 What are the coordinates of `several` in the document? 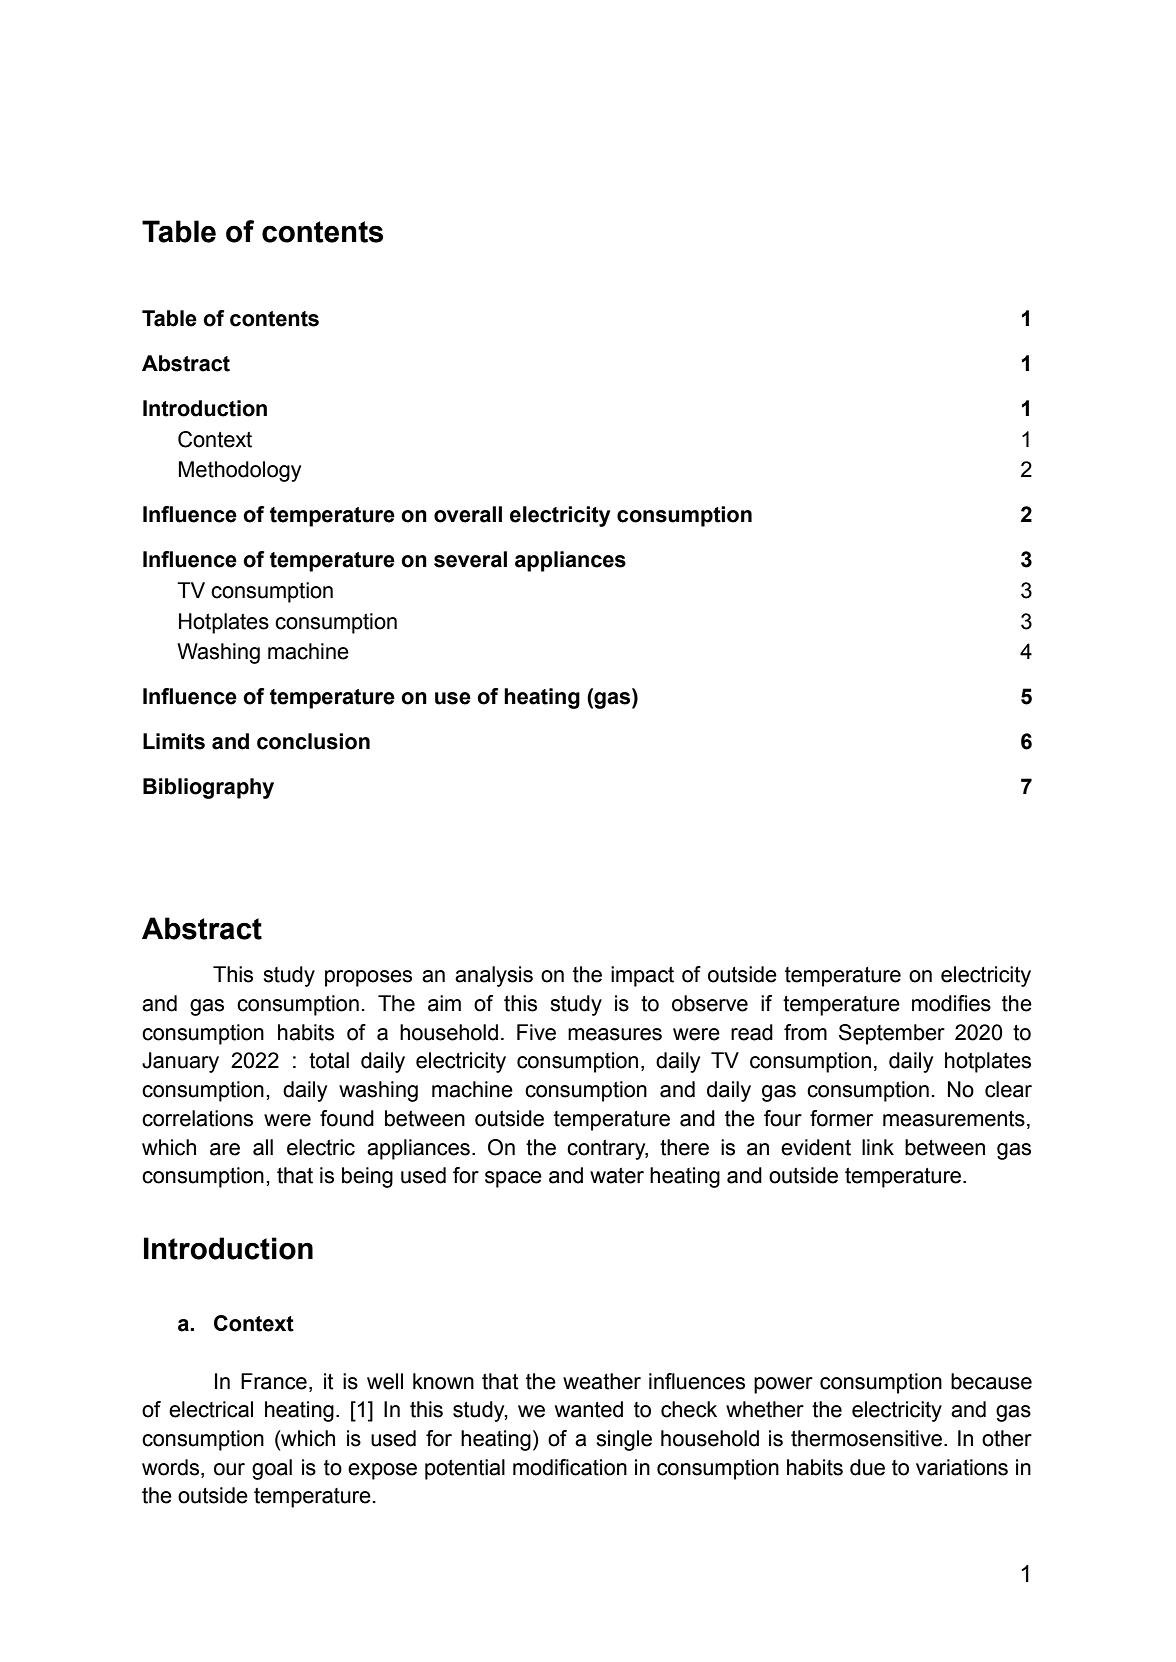 It's located at (470, 559).
